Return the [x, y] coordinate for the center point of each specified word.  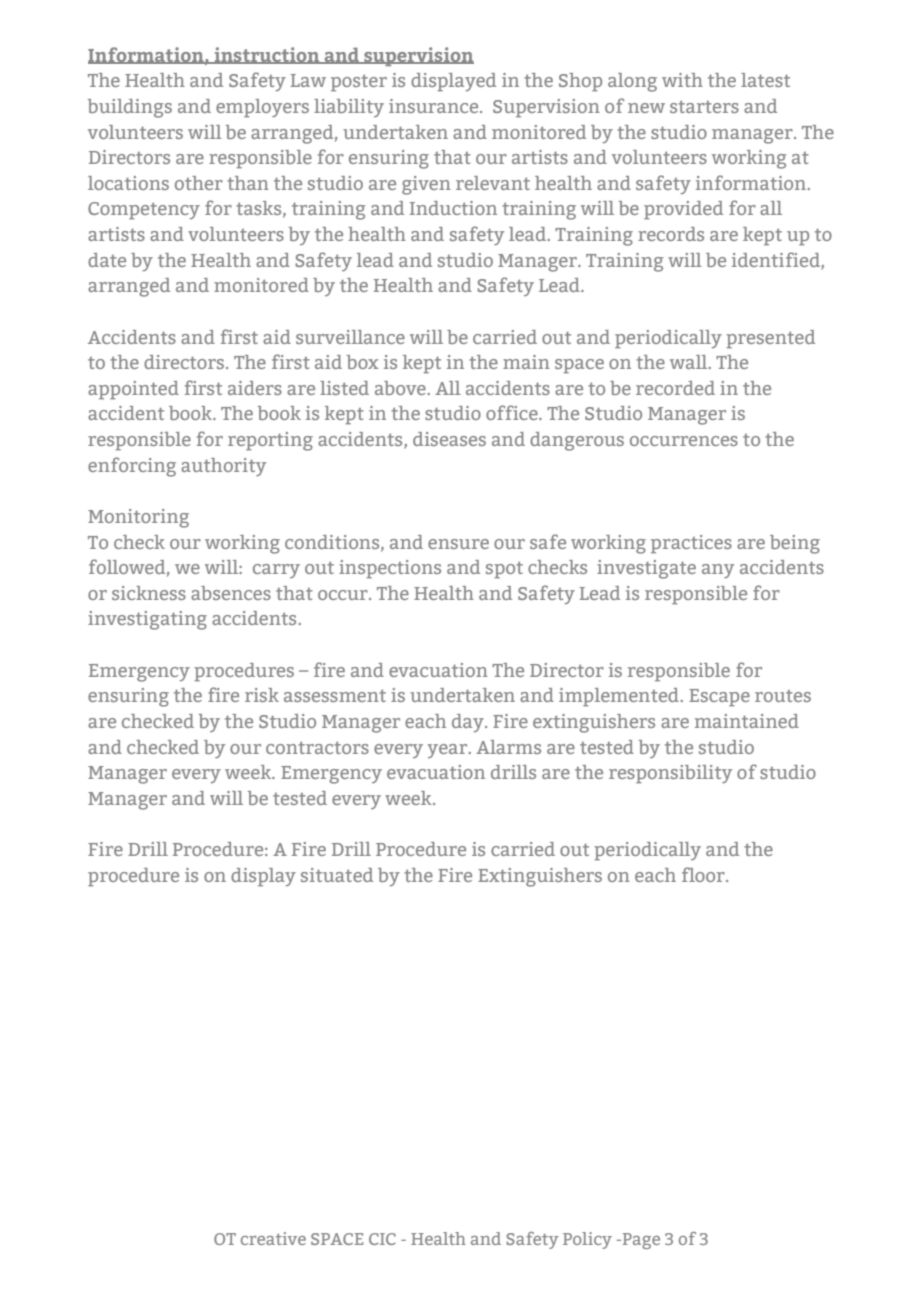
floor [704, 874]
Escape [719, 698]
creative [273, 1238]
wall [690, 362]
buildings [130, 108]
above [401, 388]
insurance [435, 106]
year [448, 751]
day [469, 723]
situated [337, 875]
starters [704, 107]
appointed [133, 390]
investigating [147, 620]
